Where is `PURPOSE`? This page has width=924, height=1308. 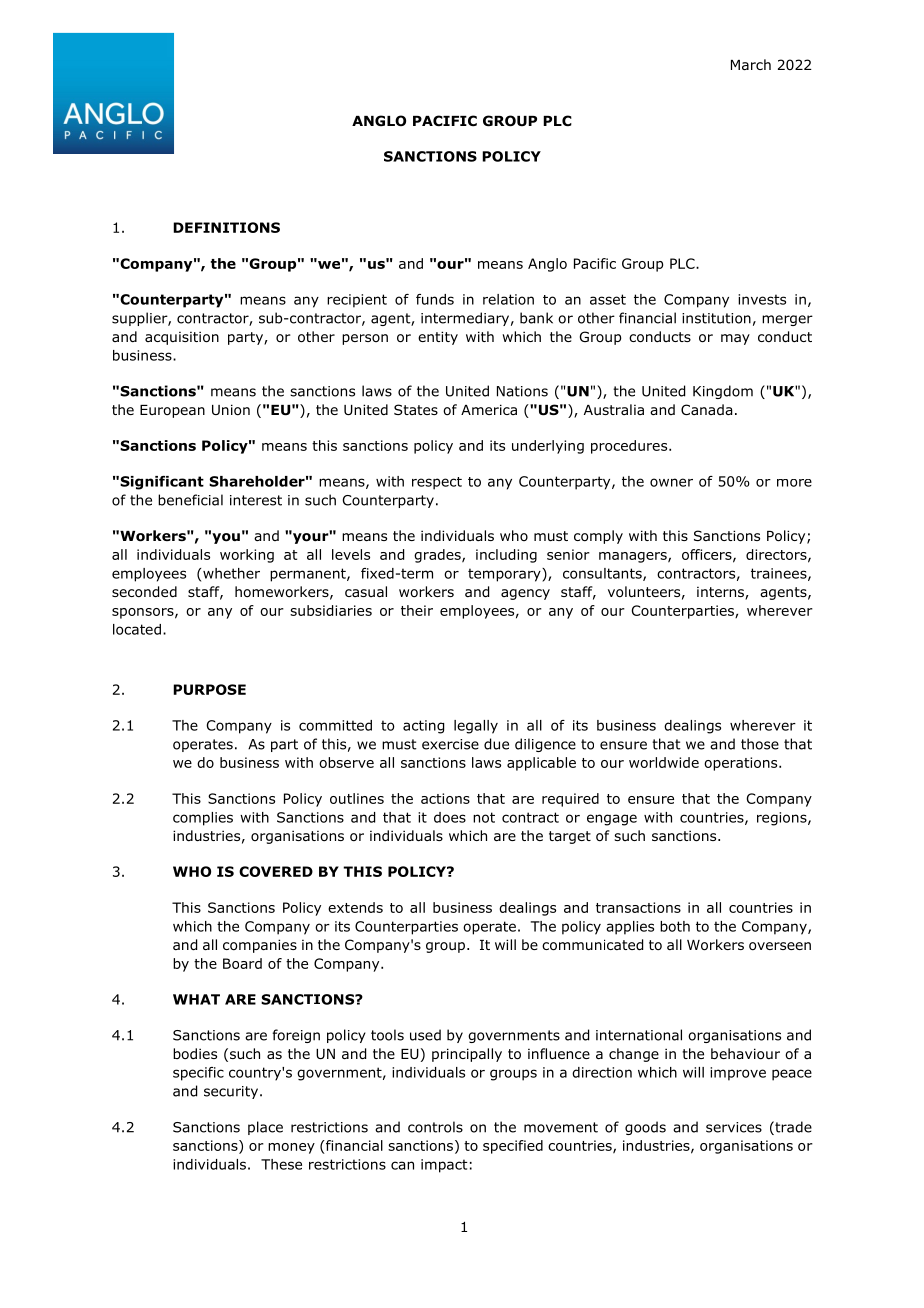 PURPOSE is located at coordinates (209, 689).
